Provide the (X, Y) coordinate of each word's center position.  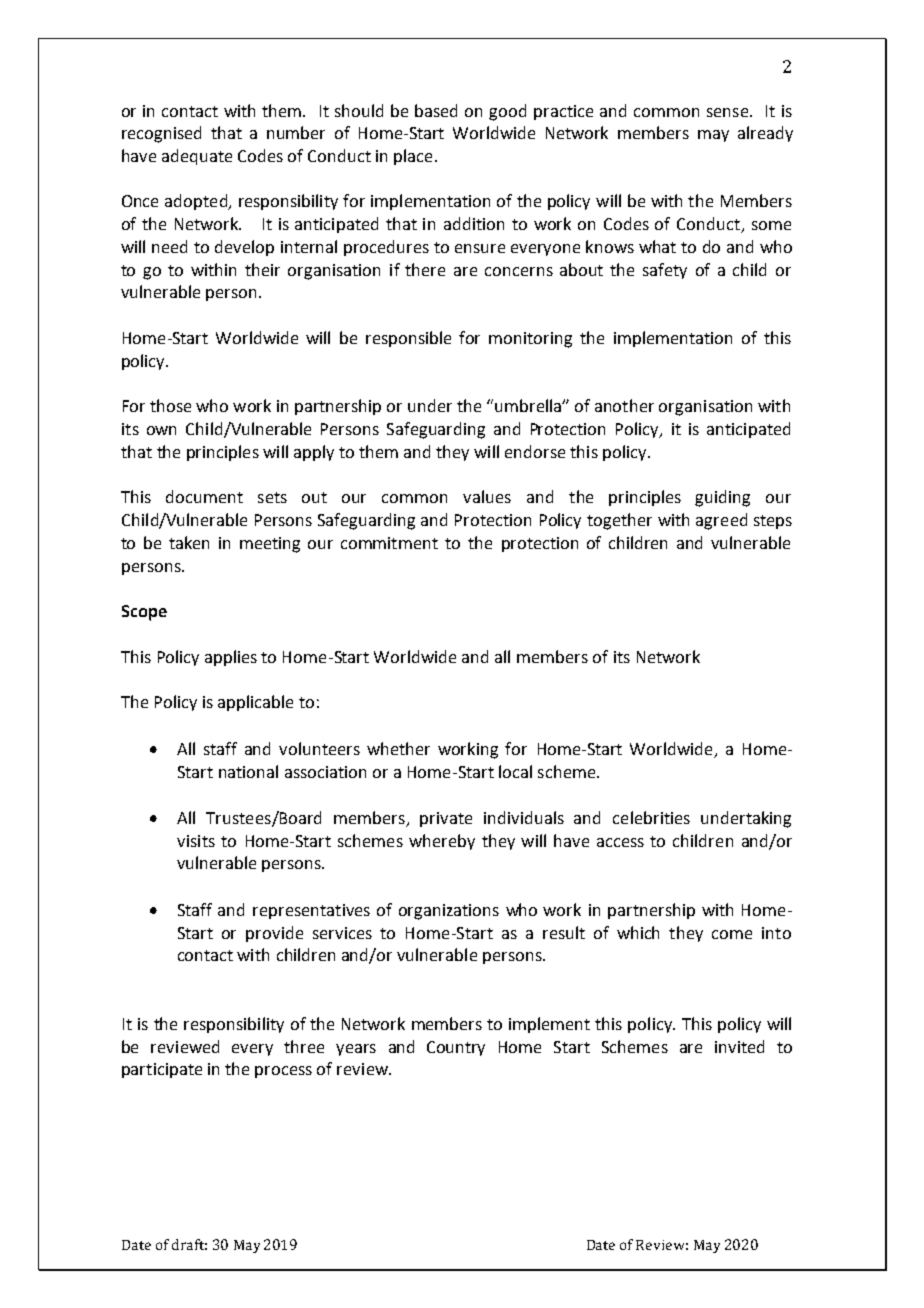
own (161, 430)
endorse (535, 451)
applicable (255, 703)
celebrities (651, 817)
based (436, 110)
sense (729, 112)
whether (398, 748)
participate (162, 1070)
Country (456, 1048)
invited (739, 1046)
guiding (722, 498)
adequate (197, 157)
